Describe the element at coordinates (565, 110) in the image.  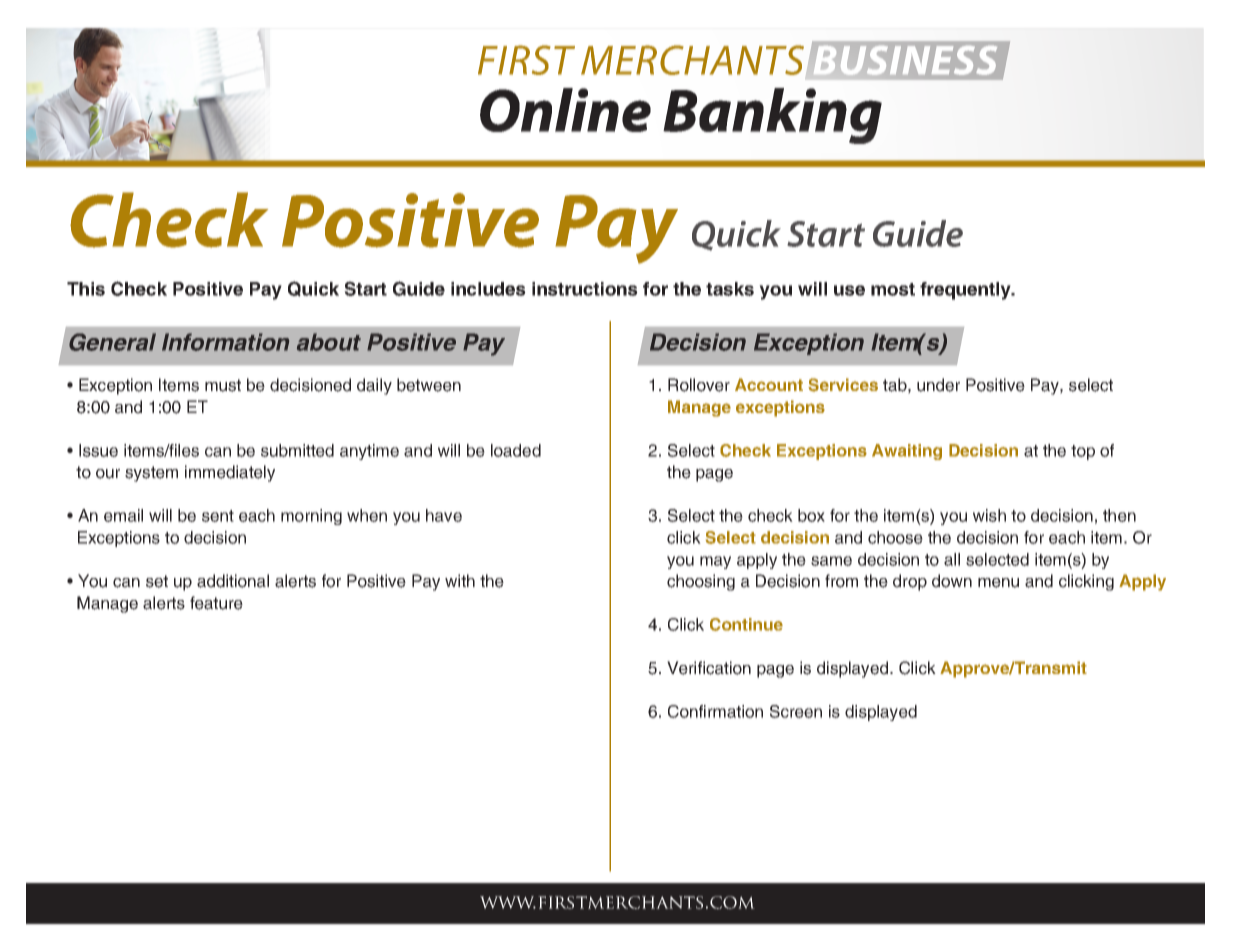
I see `Online` at that location.
